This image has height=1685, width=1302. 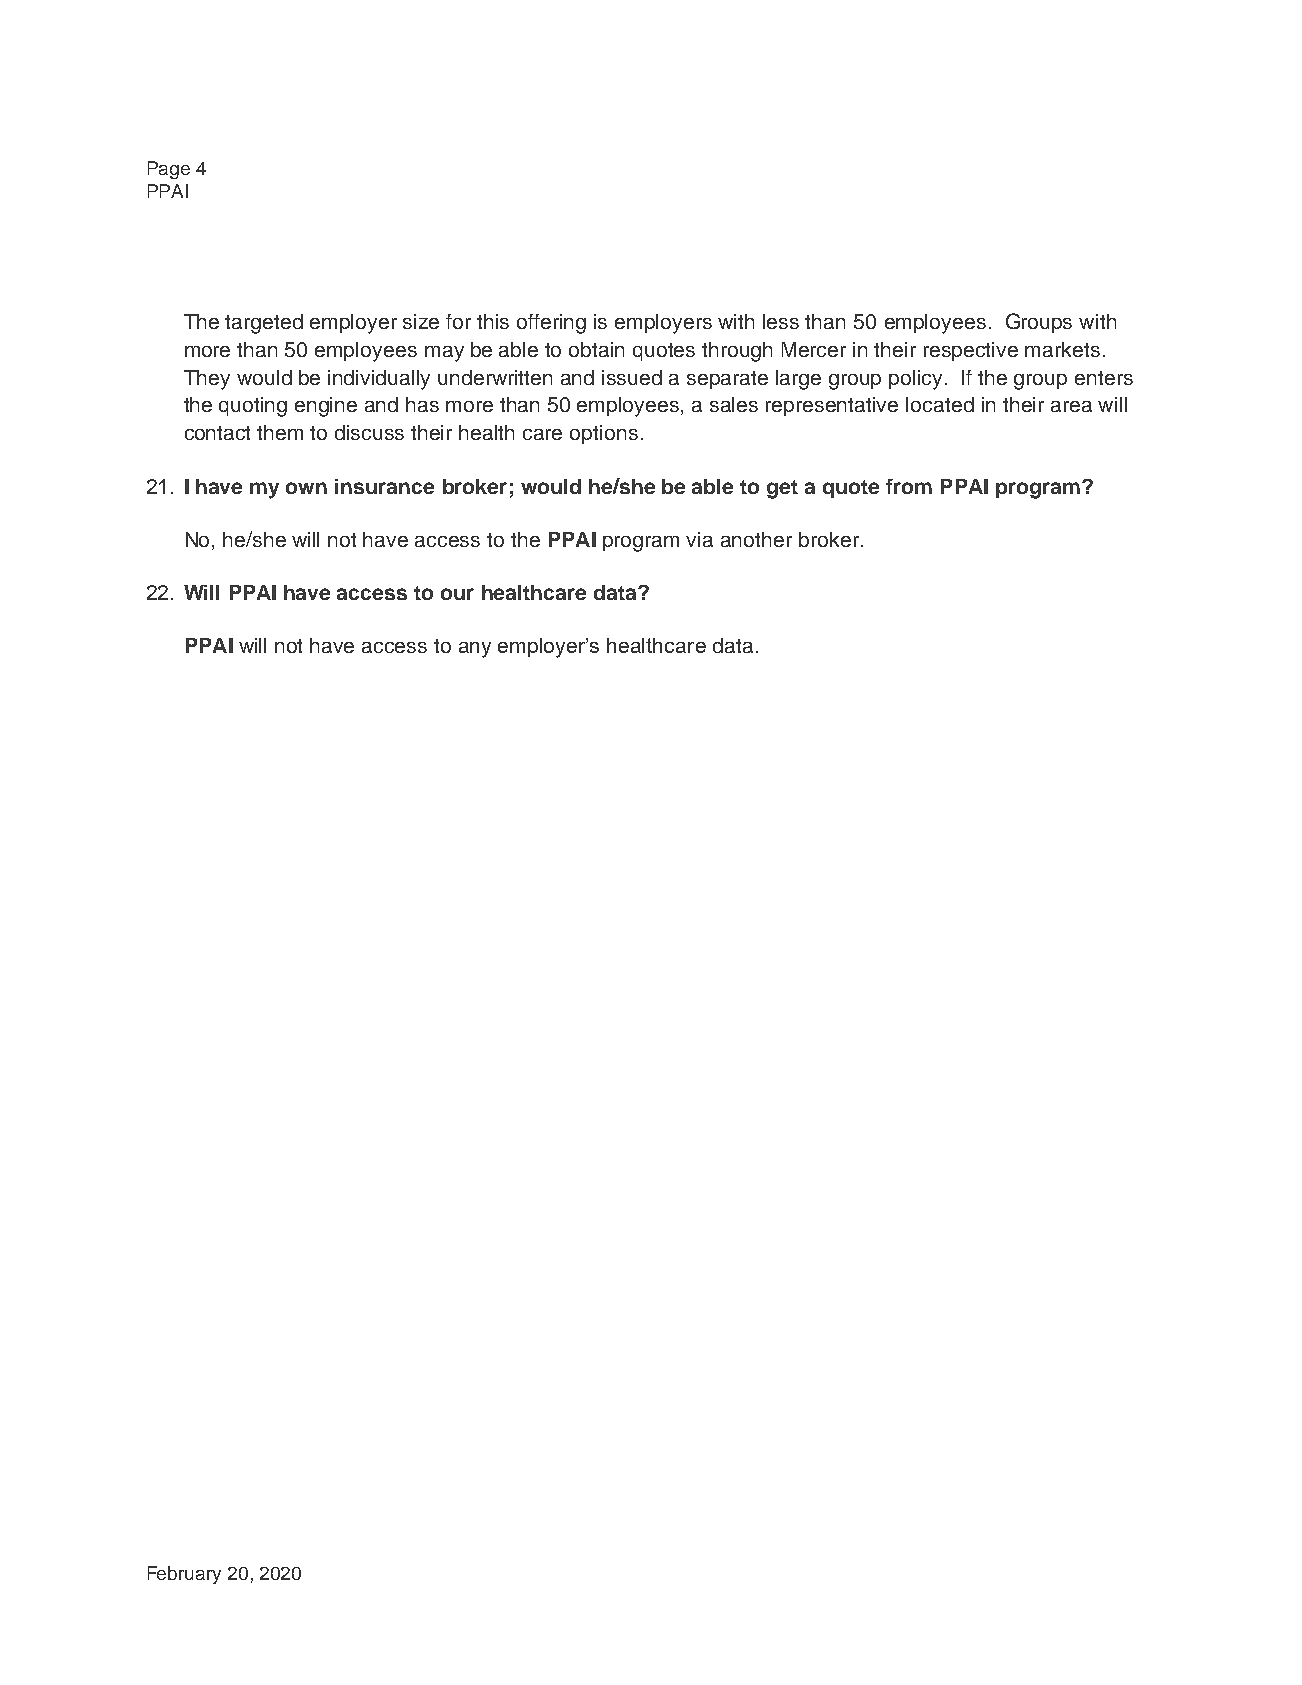 I want to click on area, so click(x=1071, y=406).
